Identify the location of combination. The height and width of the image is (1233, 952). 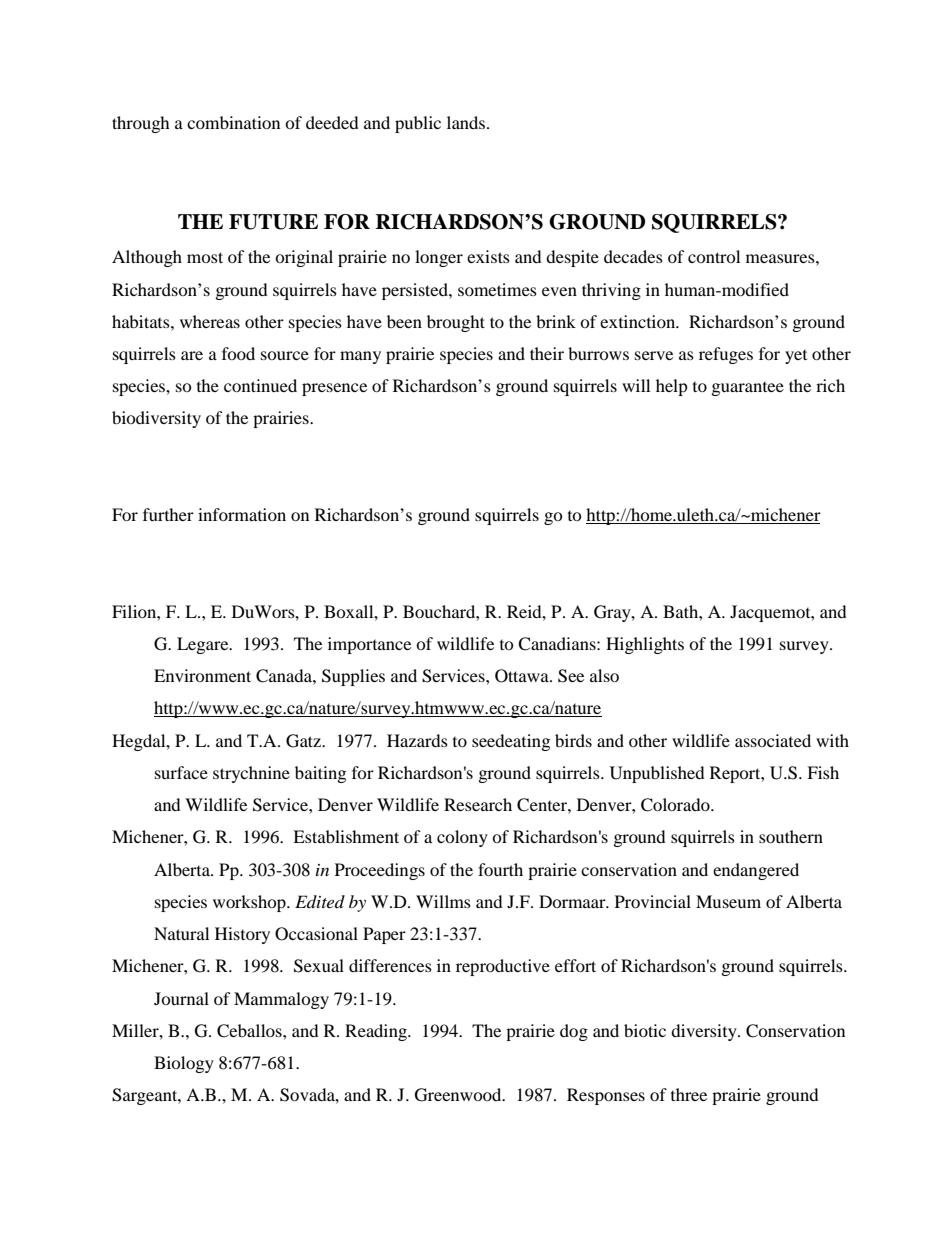
(233, 122).
